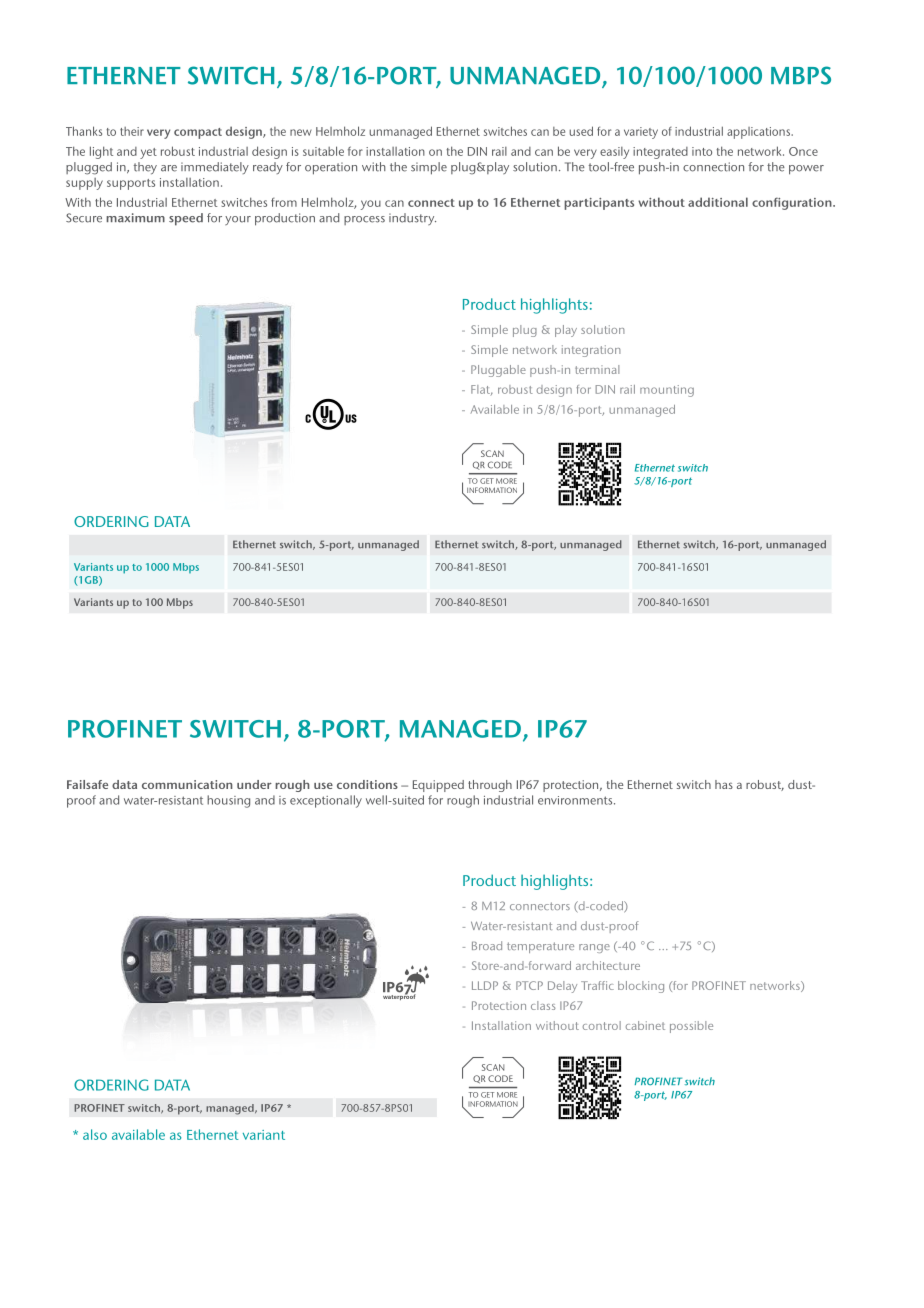  Describe the element at coordinates (702, 151) in the screenshot. I see `into` at that location.
